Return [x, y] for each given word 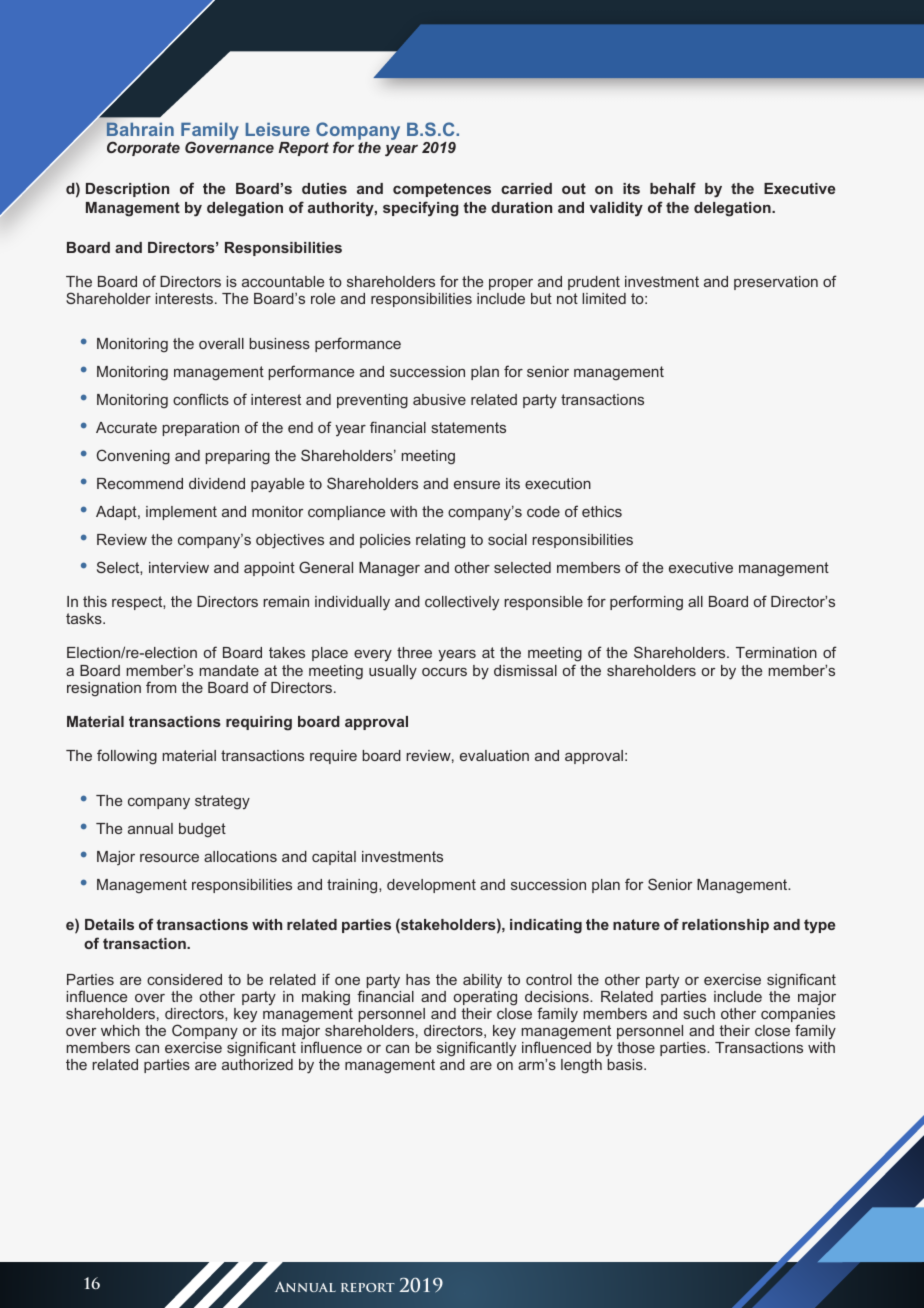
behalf [673, 188]
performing [646, 603]
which [120, 1030]
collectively [462, 603]
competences [442, 190]
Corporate [143, 148]
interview [179, 567]
